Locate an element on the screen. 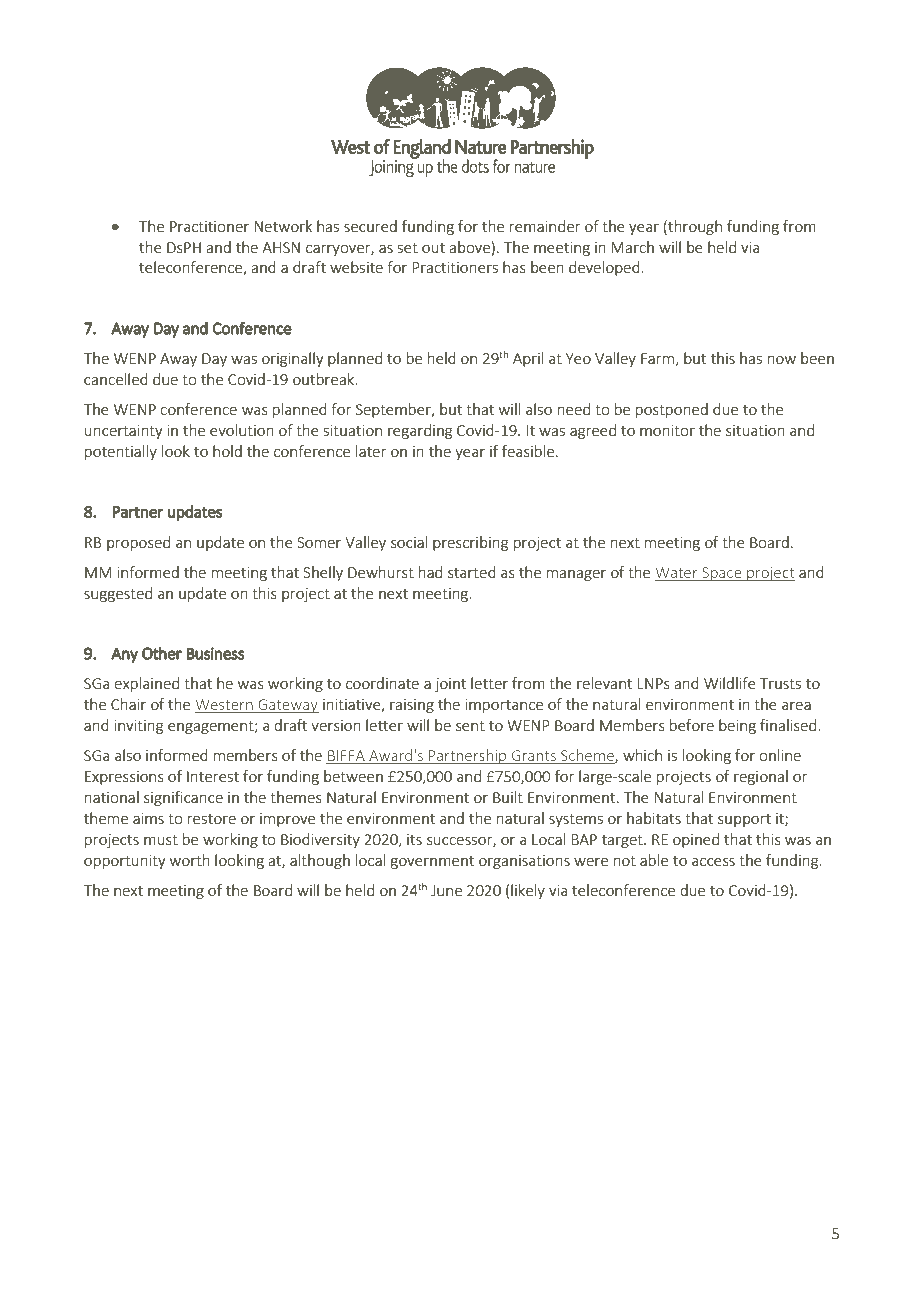  government is located at coordinates (432, 862).
